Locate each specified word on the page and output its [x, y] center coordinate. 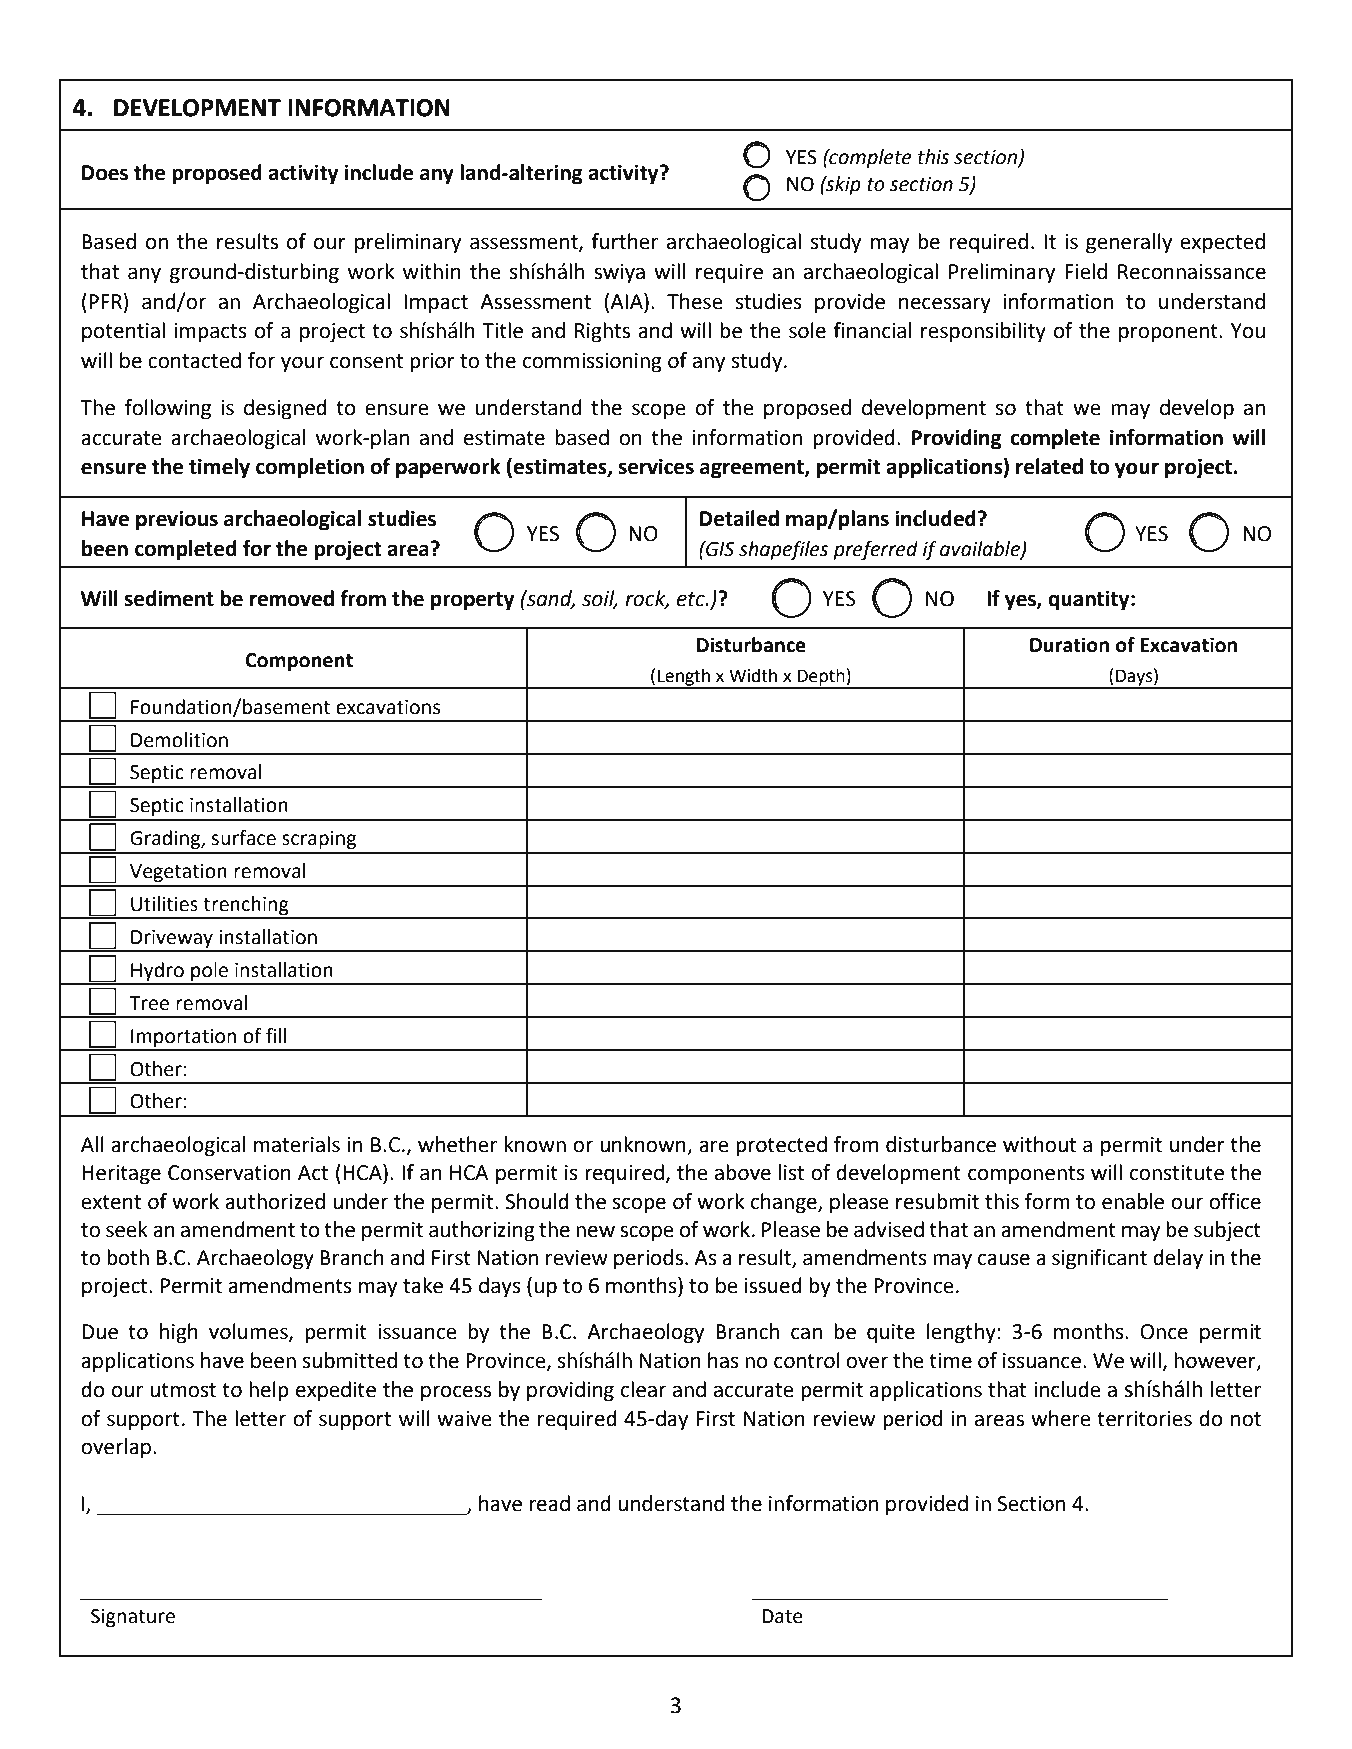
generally [1129, 243]
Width [753, 675]
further [624, 241]
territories [1144, 1419]
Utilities [164, 904]
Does [105, 173]
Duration [1069, 645]
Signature [133, 1618]
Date [782, 1616]
